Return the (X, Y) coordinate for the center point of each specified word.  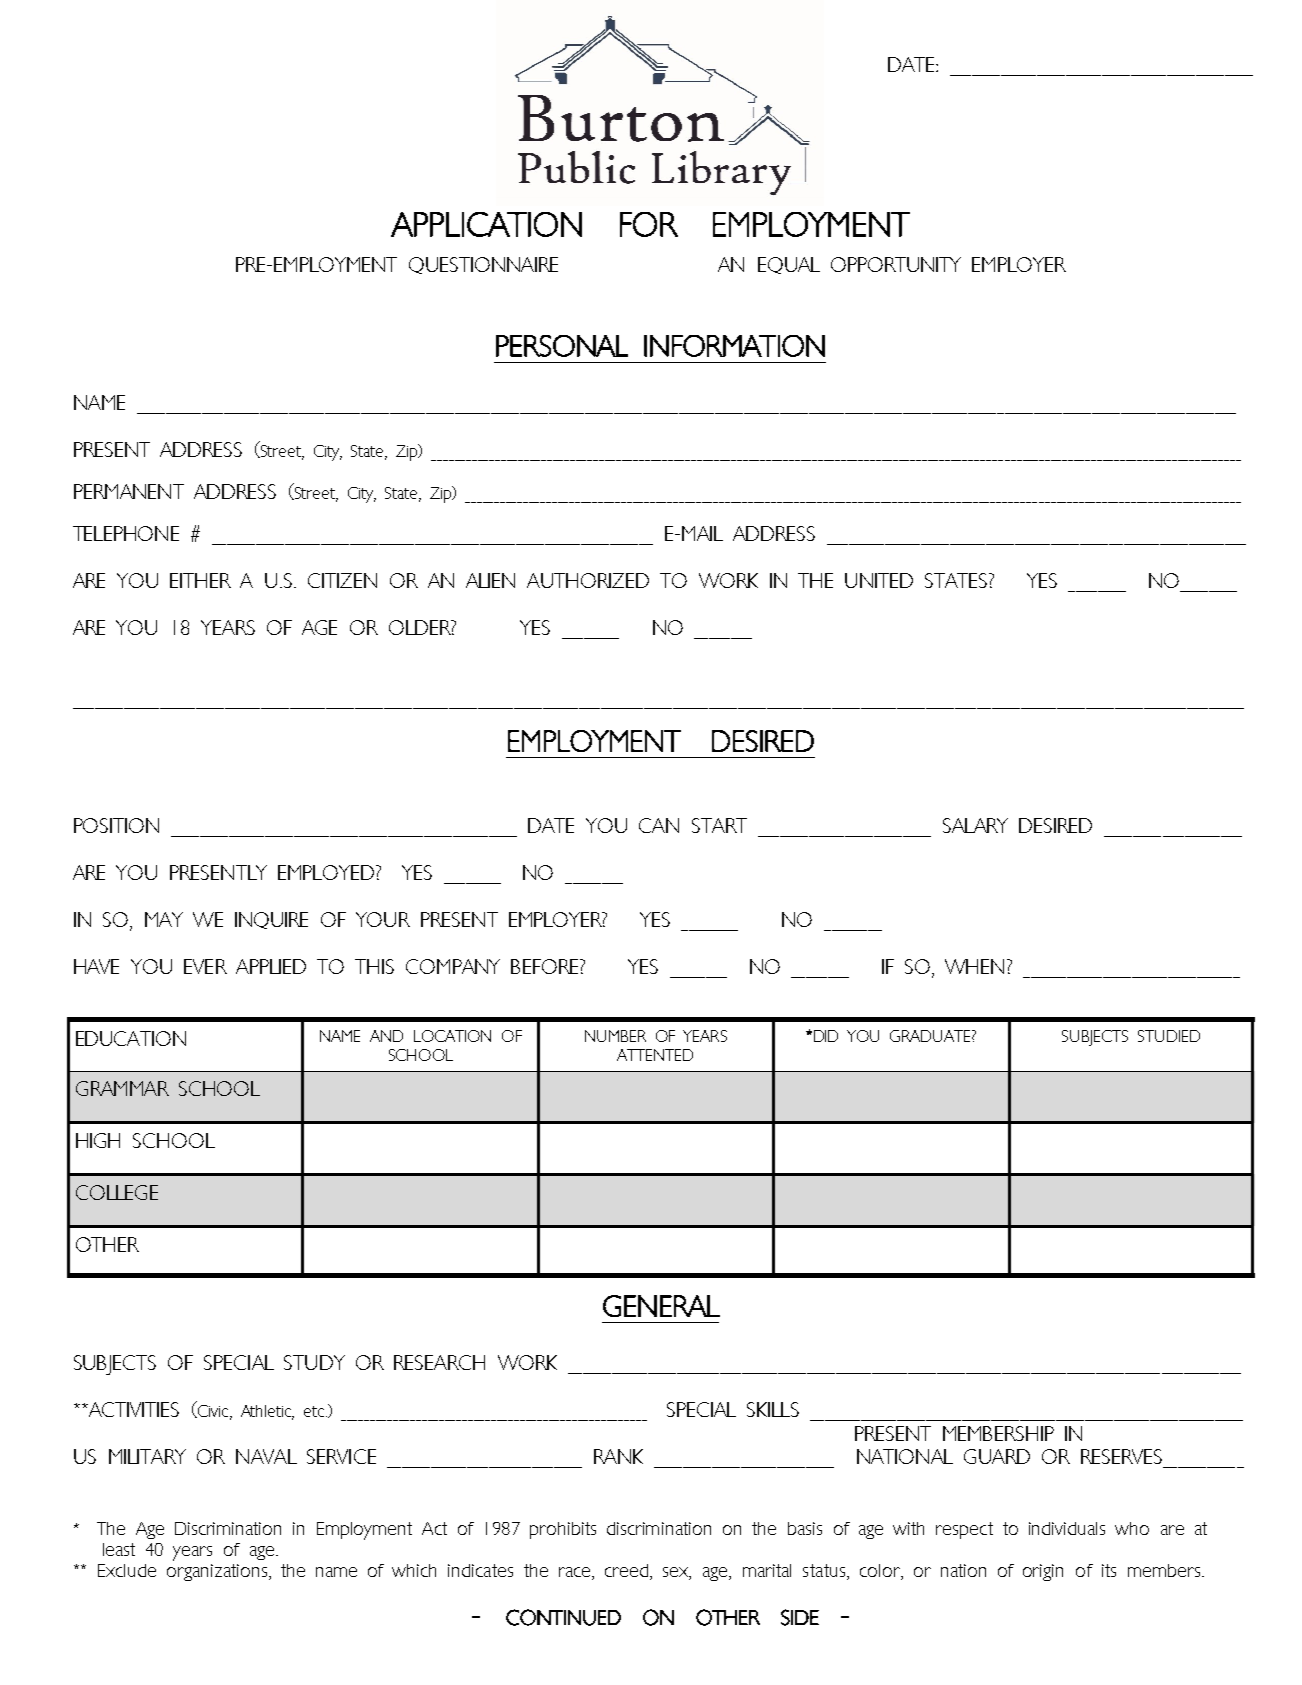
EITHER (200, 580)
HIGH (98, 1140)
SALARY (975, 825)
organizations (218, 1572)
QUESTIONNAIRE (483, 265)
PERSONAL (562, 346)
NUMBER (615, 1036)
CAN (659, 825)
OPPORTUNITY (896, 264)
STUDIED (1169, 1036)
